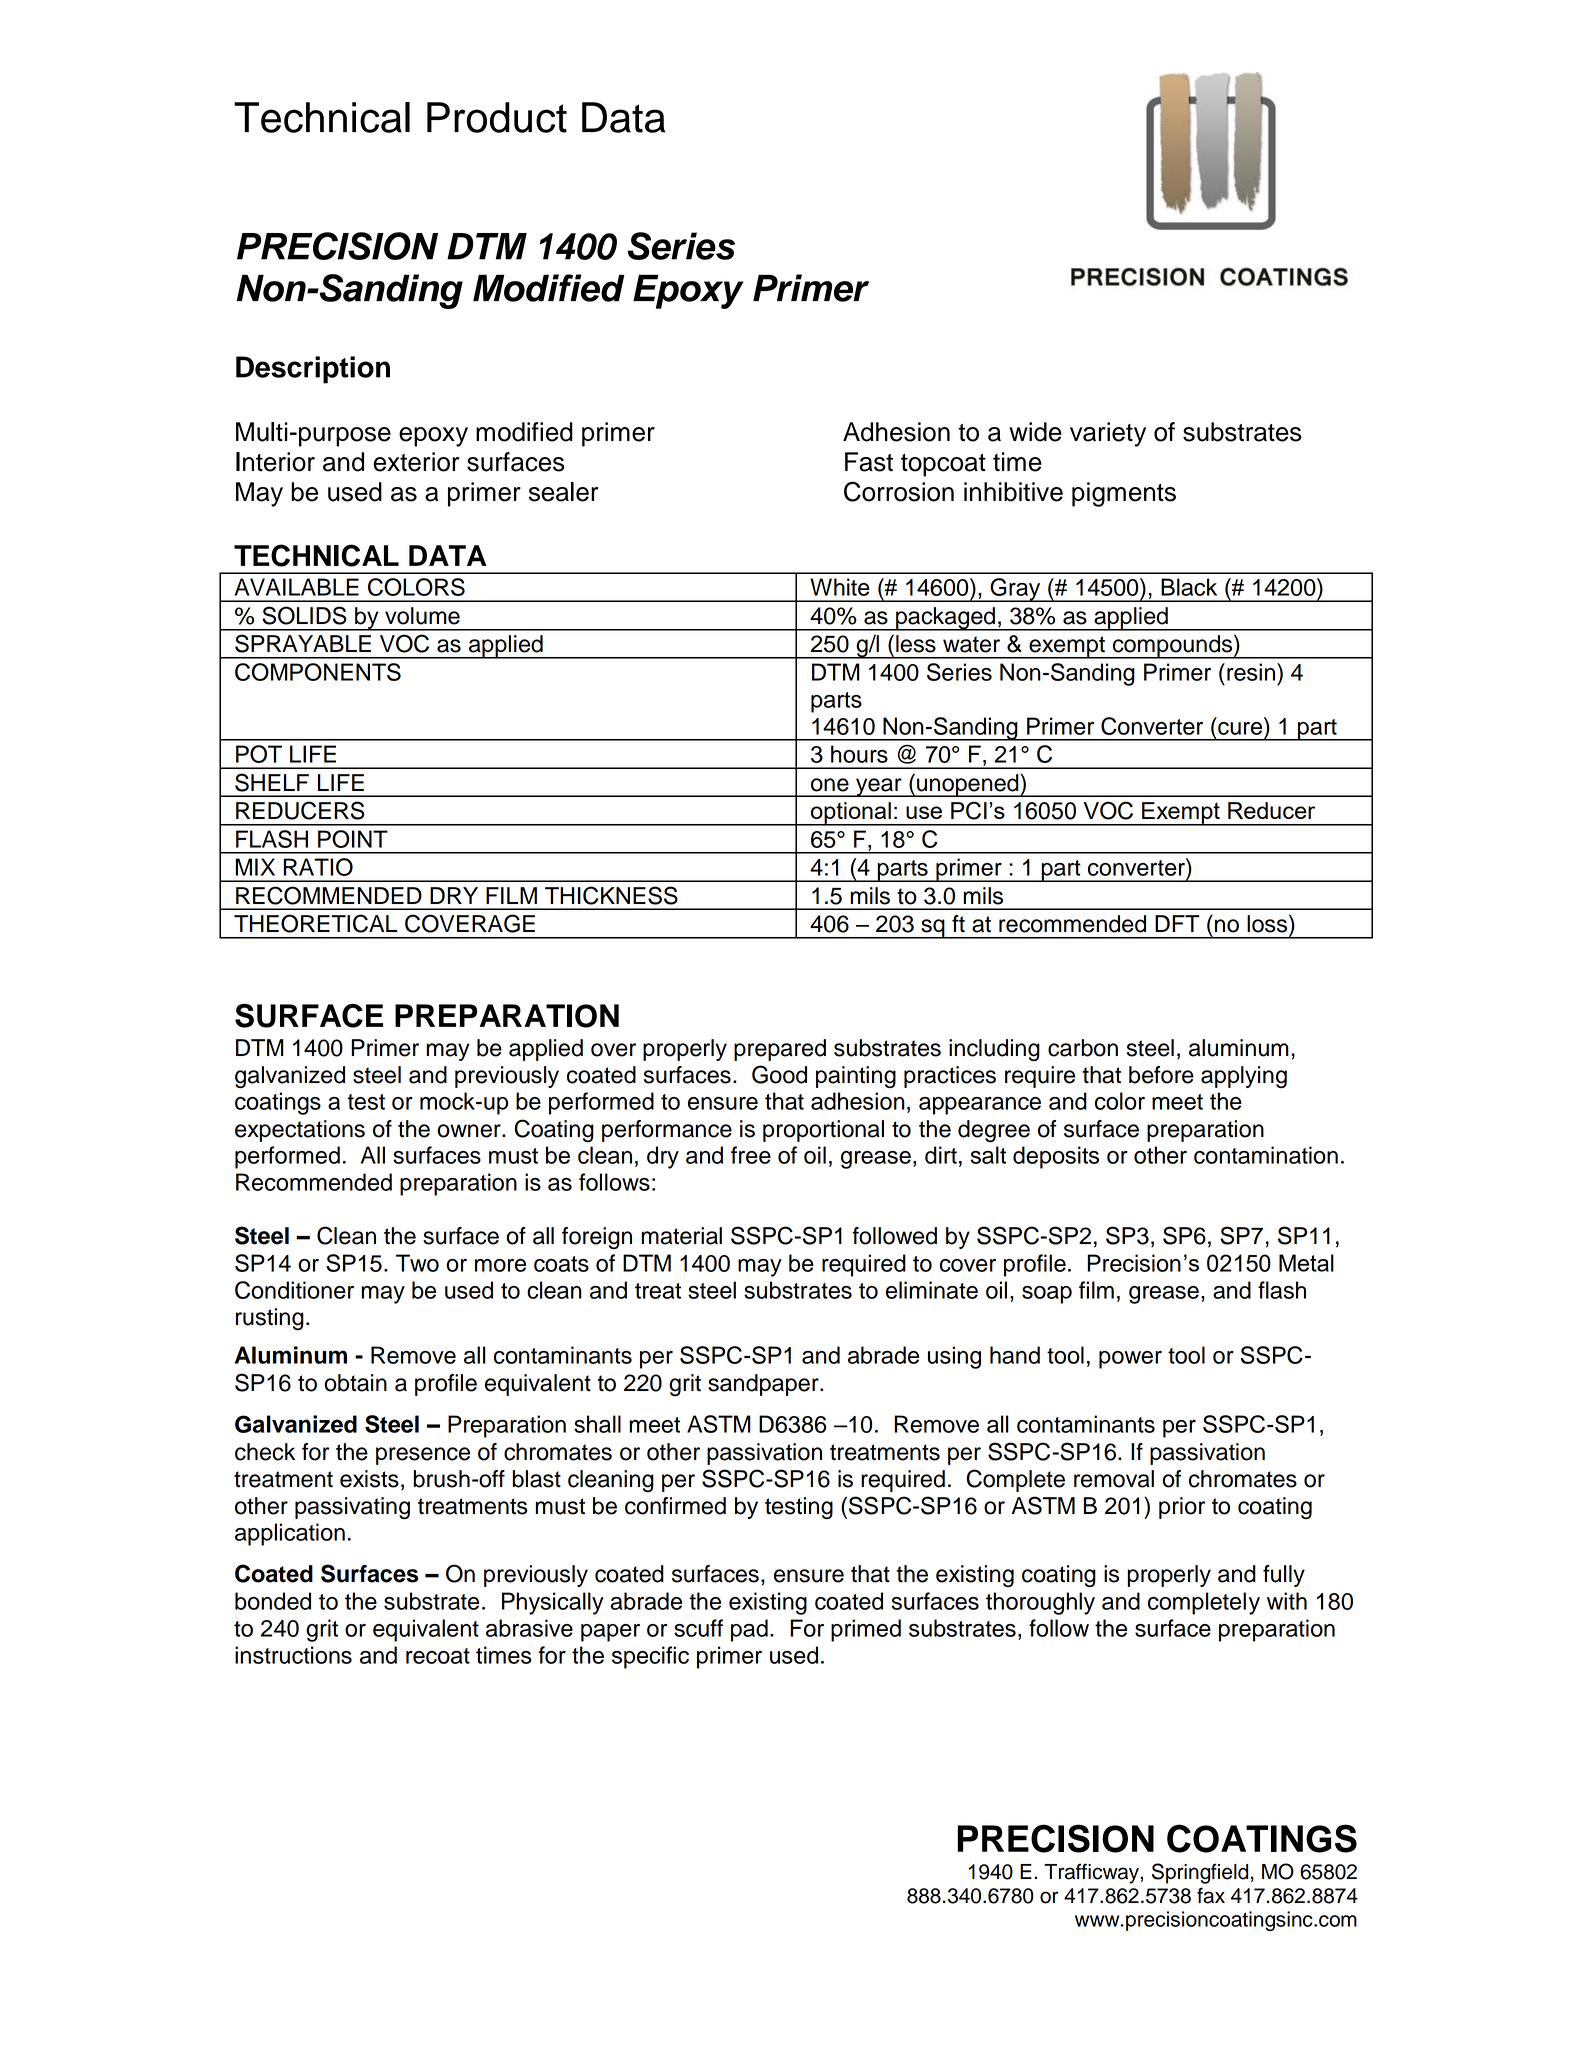 Image resolution: width=1592 pixels, height=2061 pixels. What do you see at coordinates (1108, 434) in the page?
I see `variety` at bounding box center [1108, 434].
